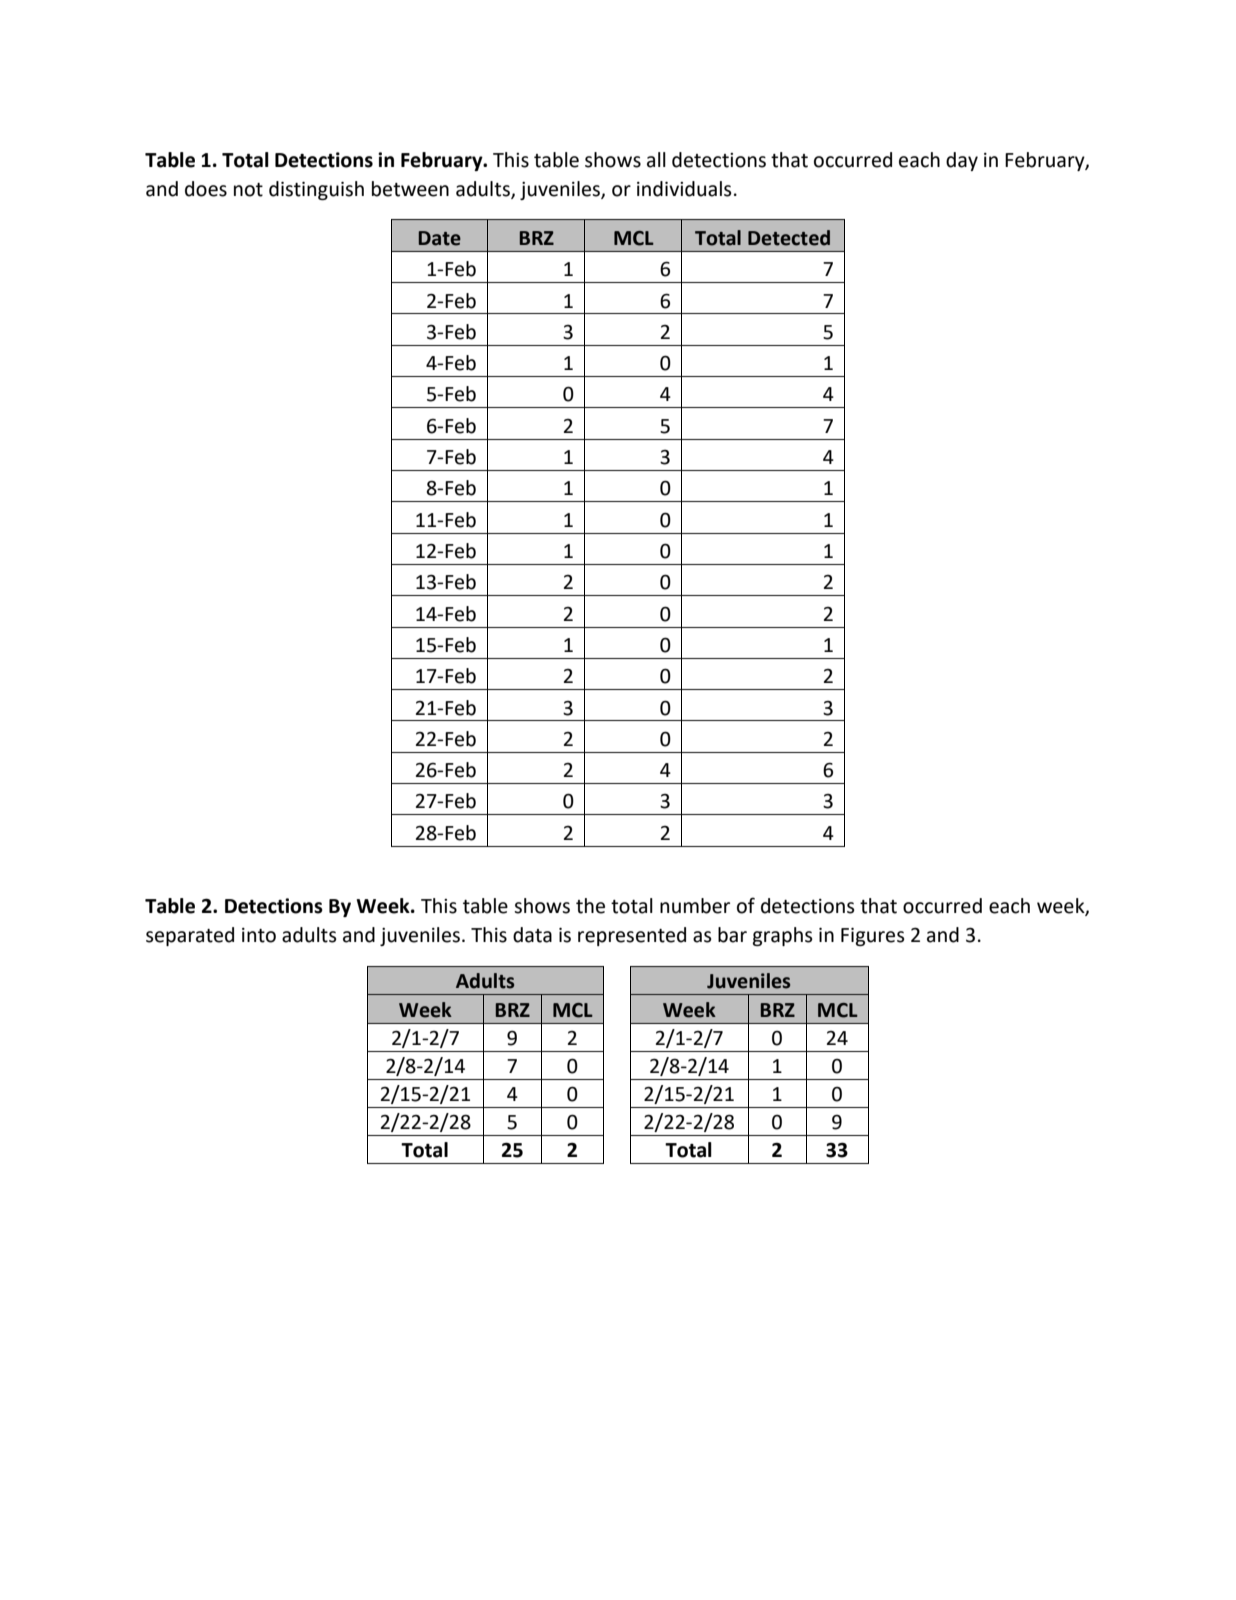  Describe the element at coordinates (259, 935) in the document. I see `into` at that location.
